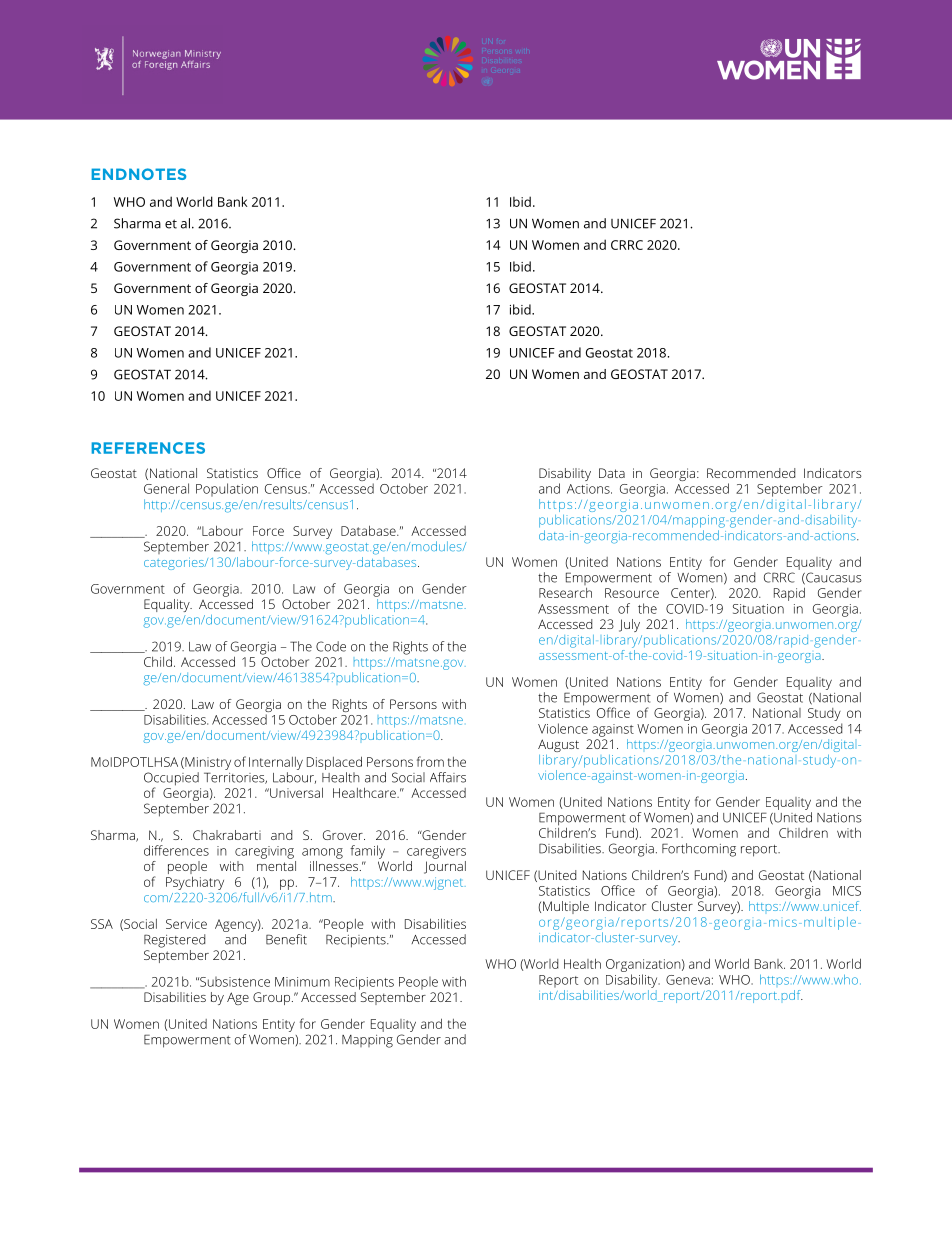 This screenshot has width=952, height=1233. What do you see at coordinates (138, 174) in the screenshot?
I see `ENDNOTES` at bounding box center [138, 174].
